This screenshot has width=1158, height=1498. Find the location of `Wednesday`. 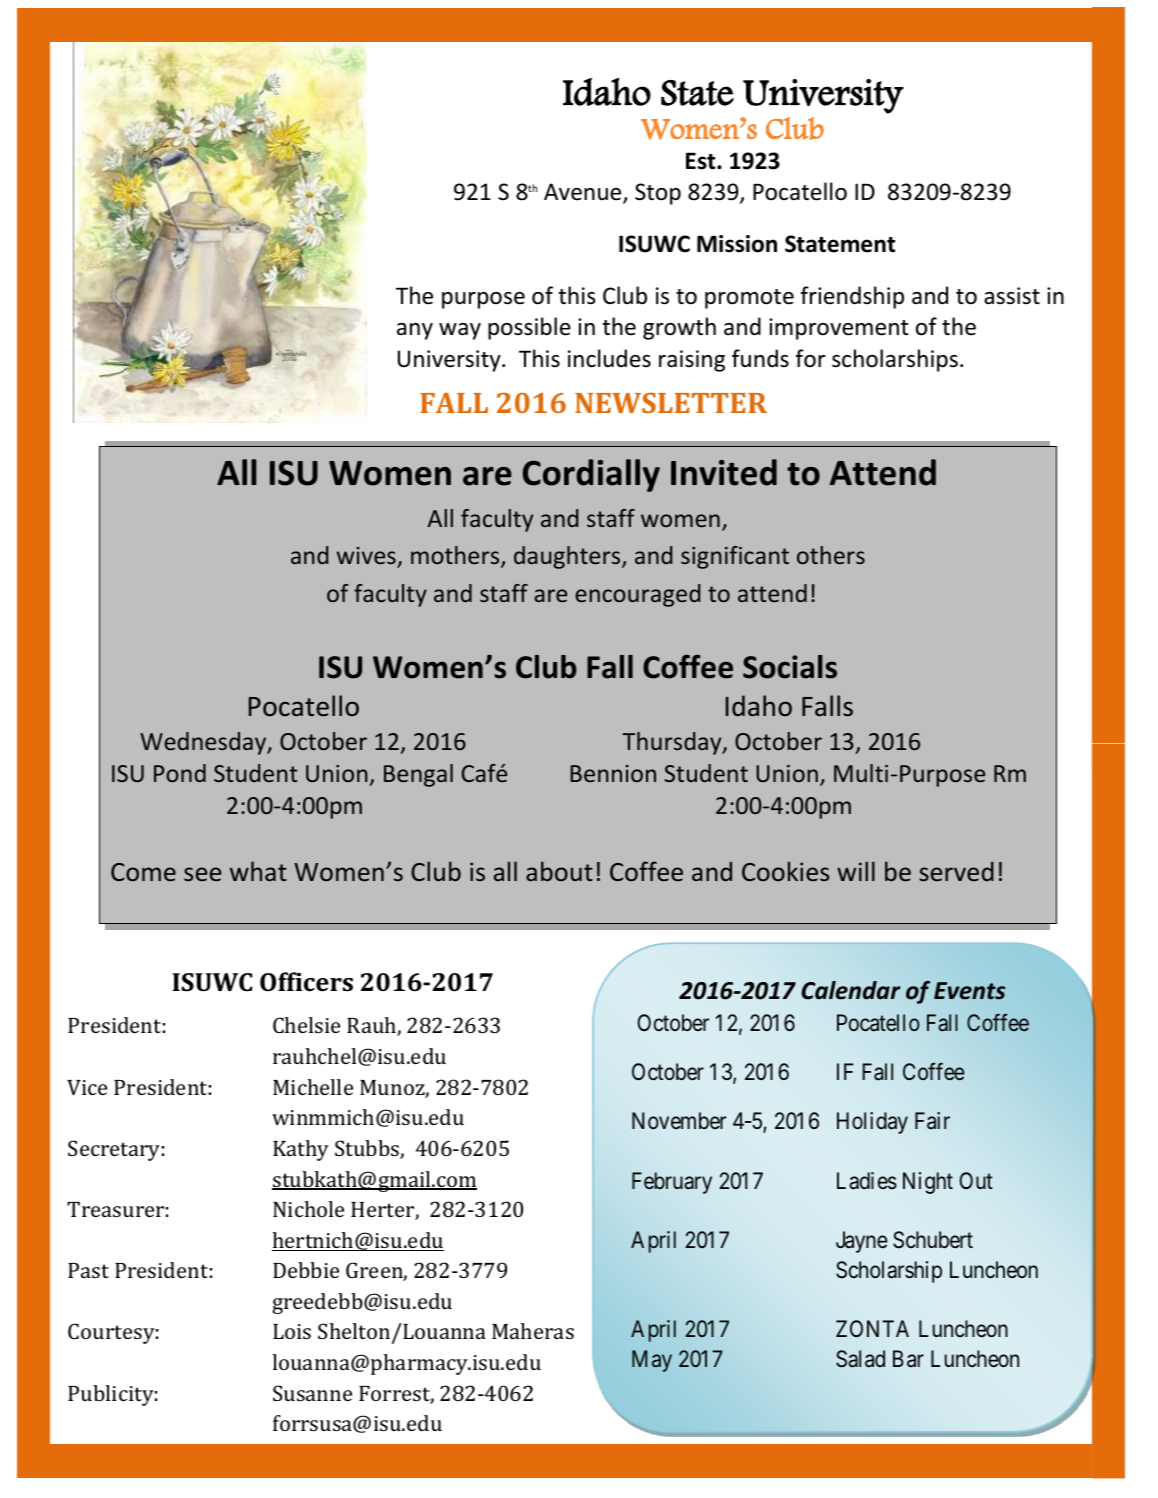

Wednesday is located at coordinates (204, 743).
